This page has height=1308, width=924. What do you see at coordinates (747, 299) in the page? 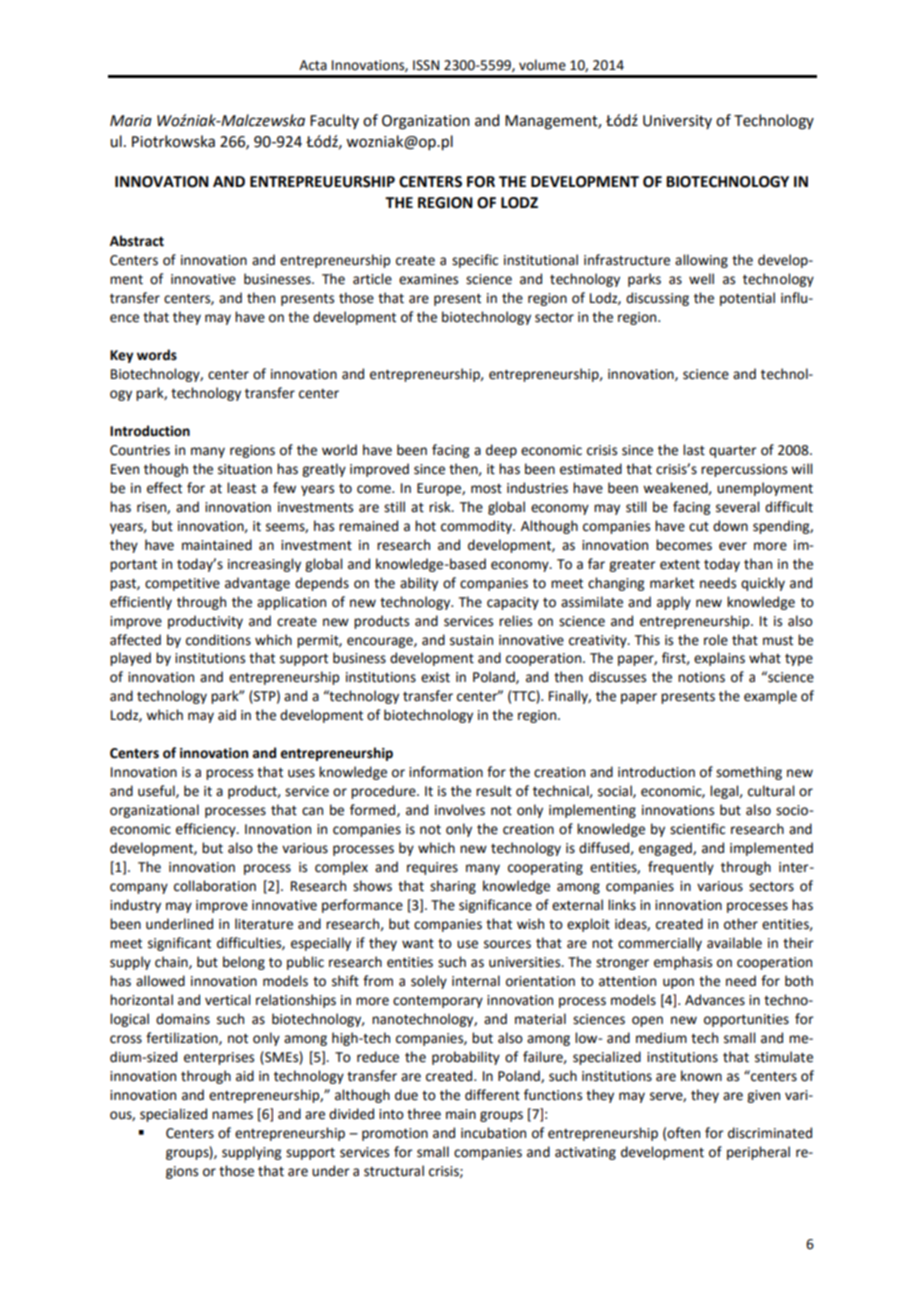
I see `potential` at bounding box center [747, 299].
